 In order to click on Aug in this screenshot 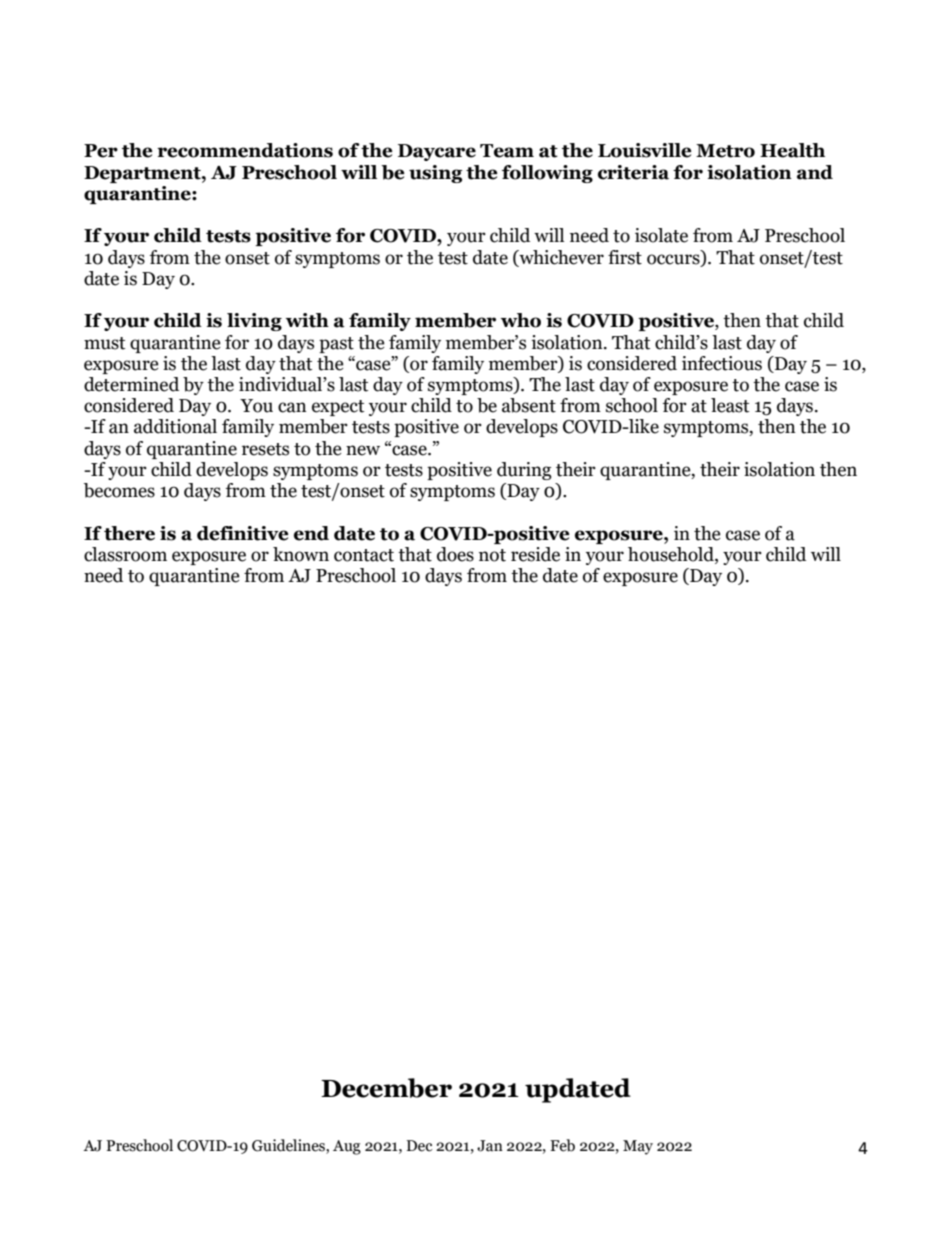, I will do `click(347, 1147)`.
